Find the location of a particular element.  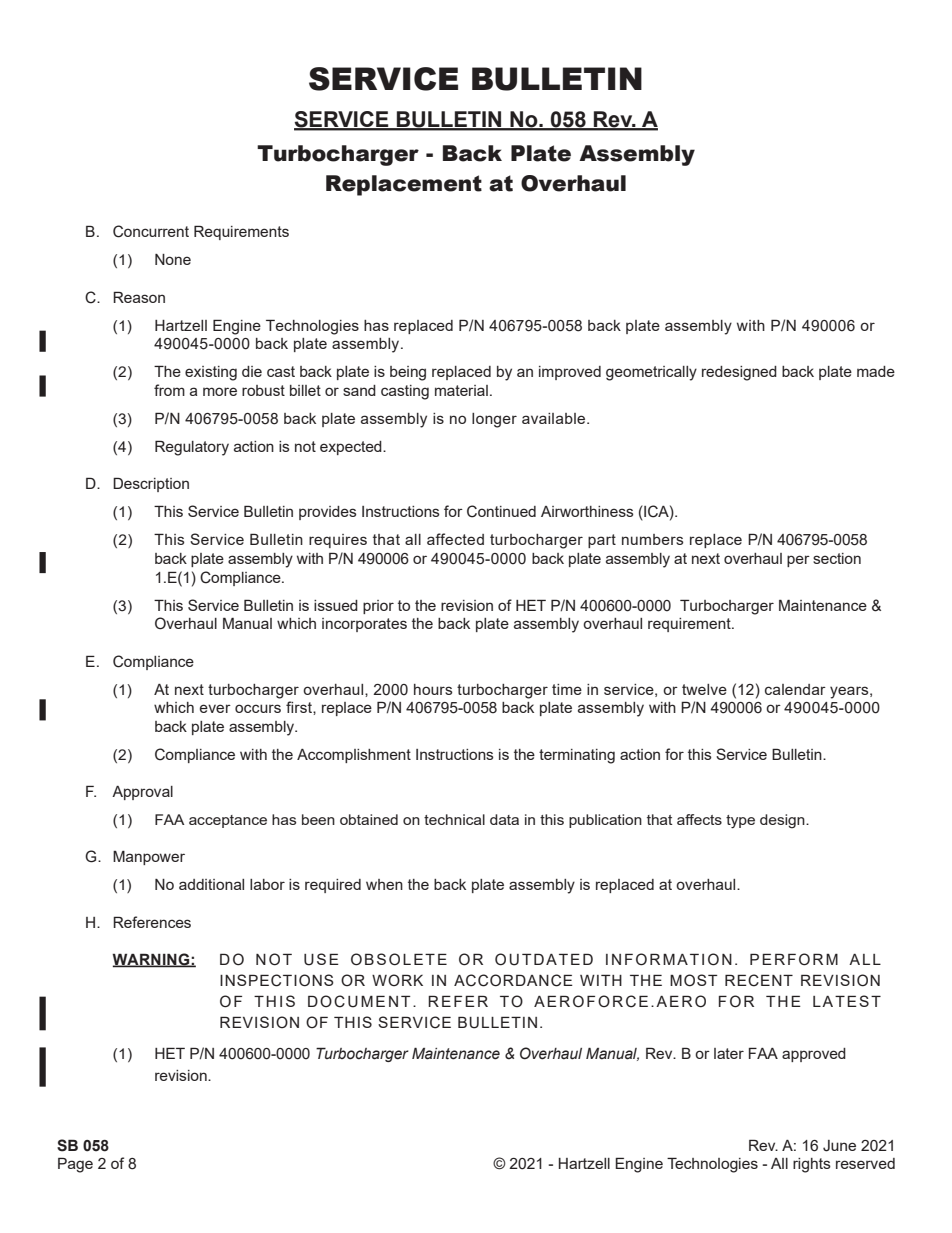

being is located at coordinates (408, 373).
